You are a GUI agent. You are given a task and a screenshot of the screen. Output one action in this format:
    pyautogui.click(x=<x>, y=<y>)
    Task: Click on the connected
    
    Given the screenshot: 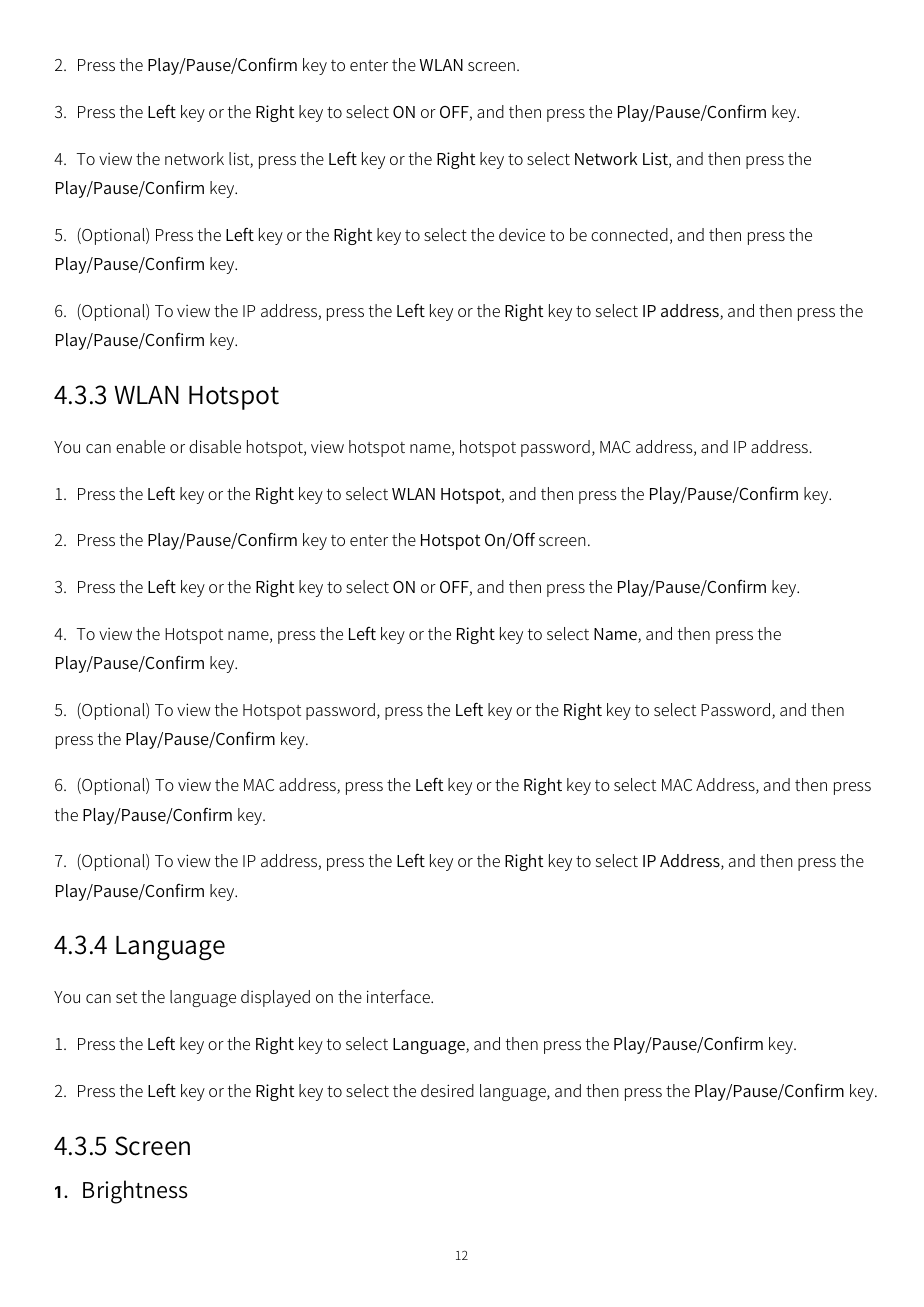 What is the action you would take?
    pyautogui.click(x=629, y=234)
